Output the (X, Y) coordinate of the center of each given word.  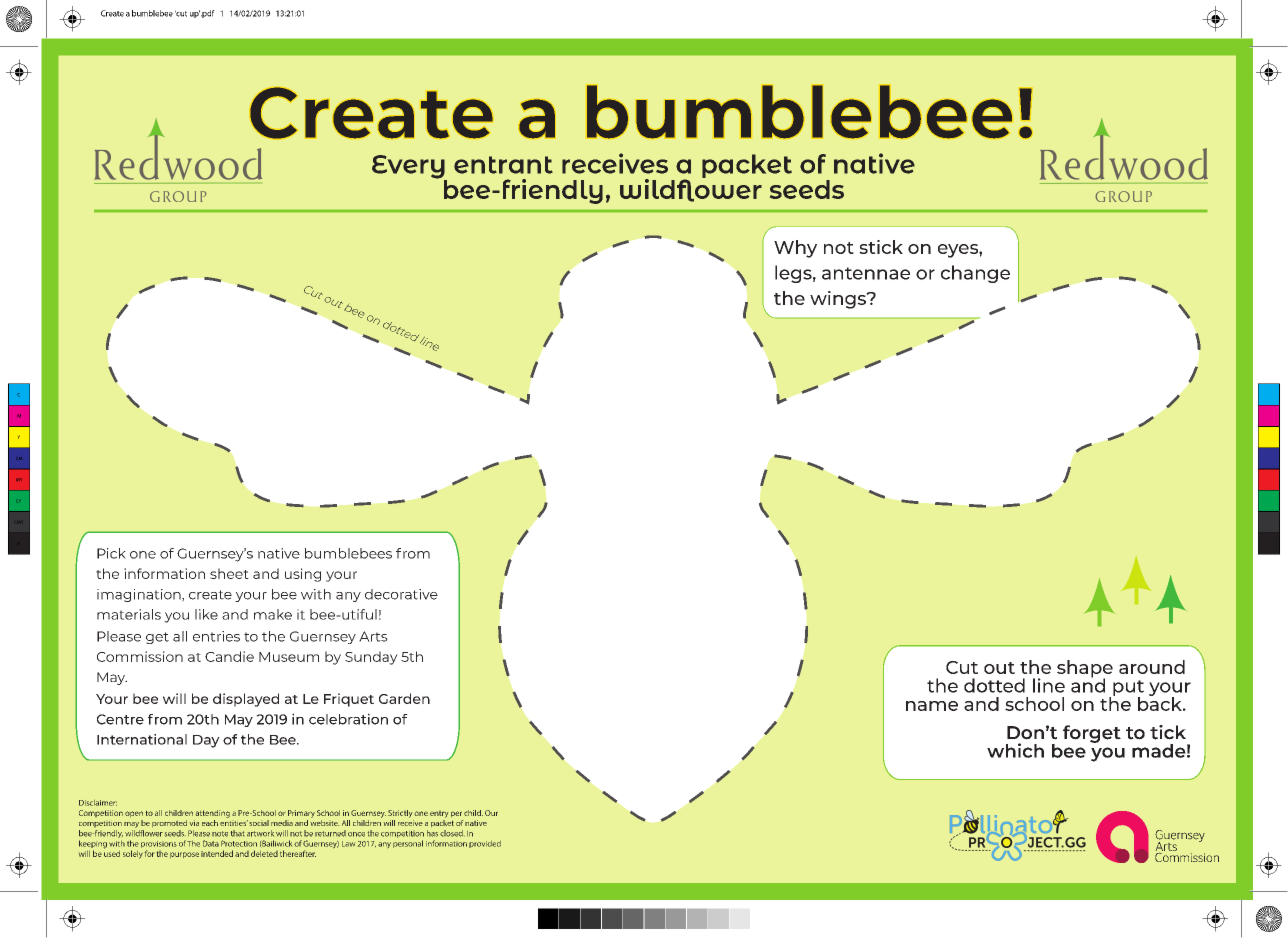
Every (409, 168)
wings (839, 300)
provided (485, 844)
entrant (503, 165)
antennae (866, 273)
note (220, 834)
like (206, 614)
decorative (401, 594)
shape (1085, 670)
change (975, 274)
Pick (111, 553)
